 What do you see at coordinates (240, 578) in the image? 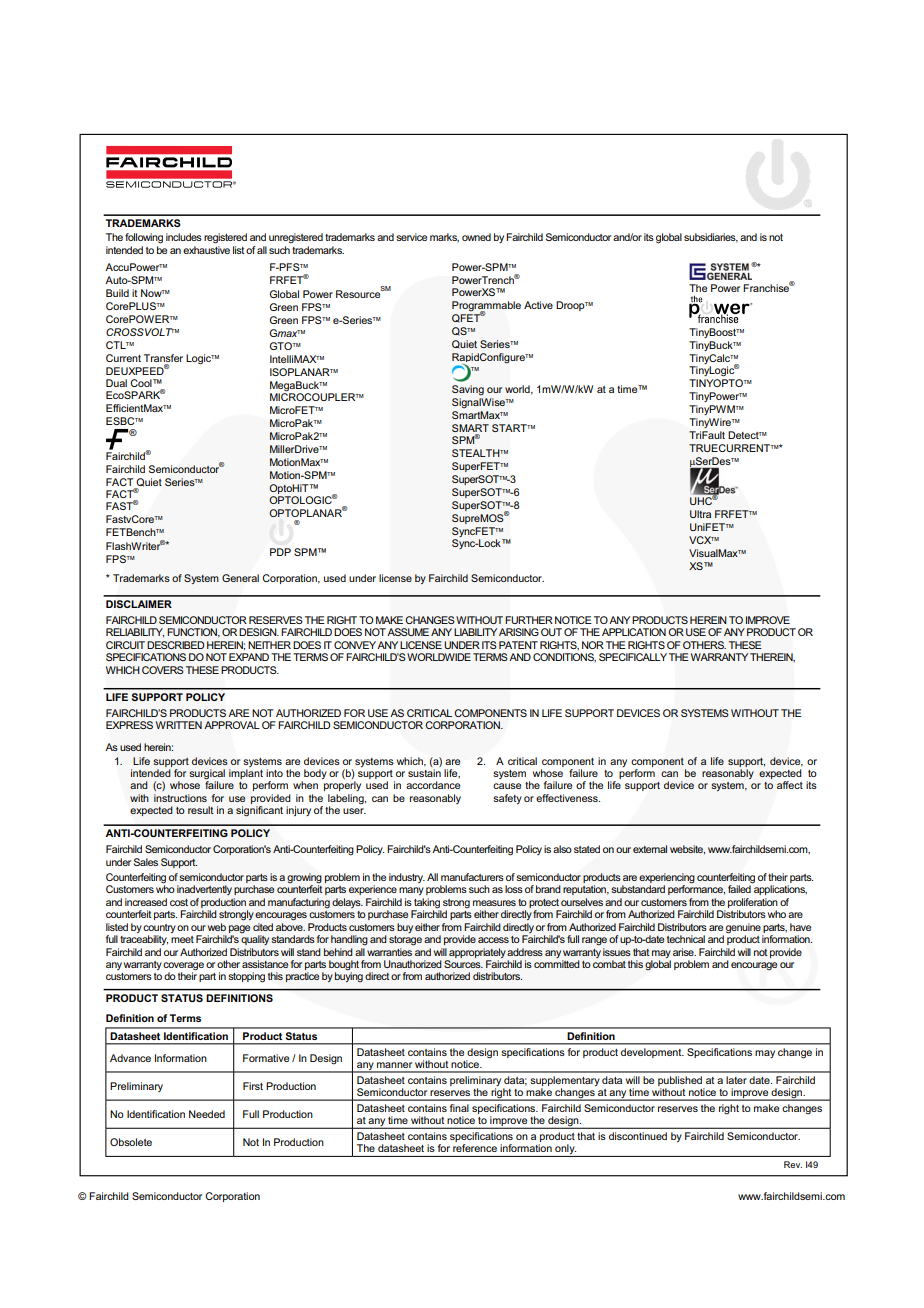
I see `General` at bounding box center [240, 578].
